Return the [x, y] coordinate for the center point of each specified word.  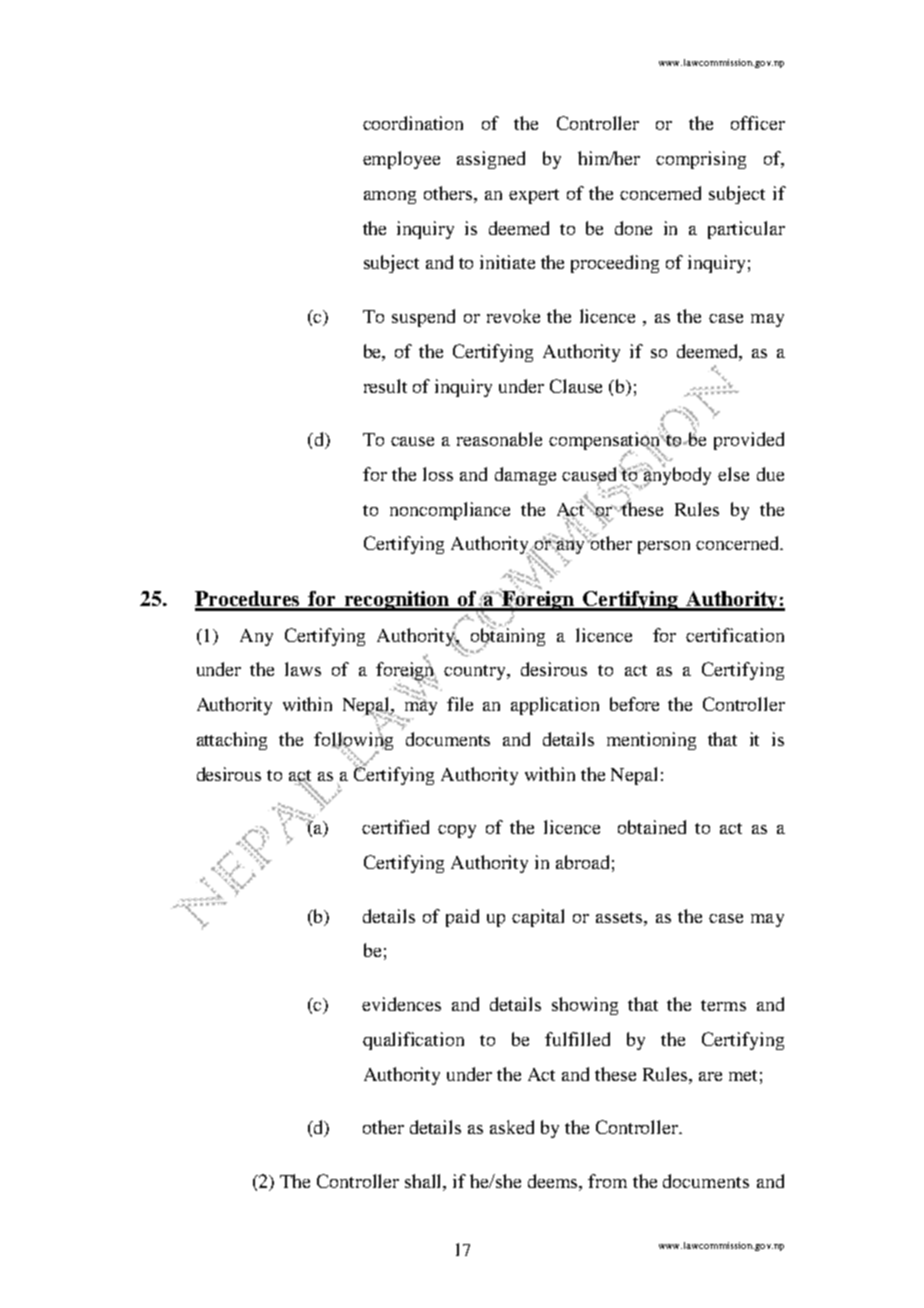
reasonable [499, 439]
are [710, 1076]
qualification [413, 1041]
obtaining [508, 636]
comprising [701, 160]
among [390, 197]
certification [735, 635]
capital [538, 918]
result [385, 386]
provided [749, 441]
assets [620, 917]
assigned [491, 160]
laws [303, 669]
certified [395, 827]
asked [512, 1127]
